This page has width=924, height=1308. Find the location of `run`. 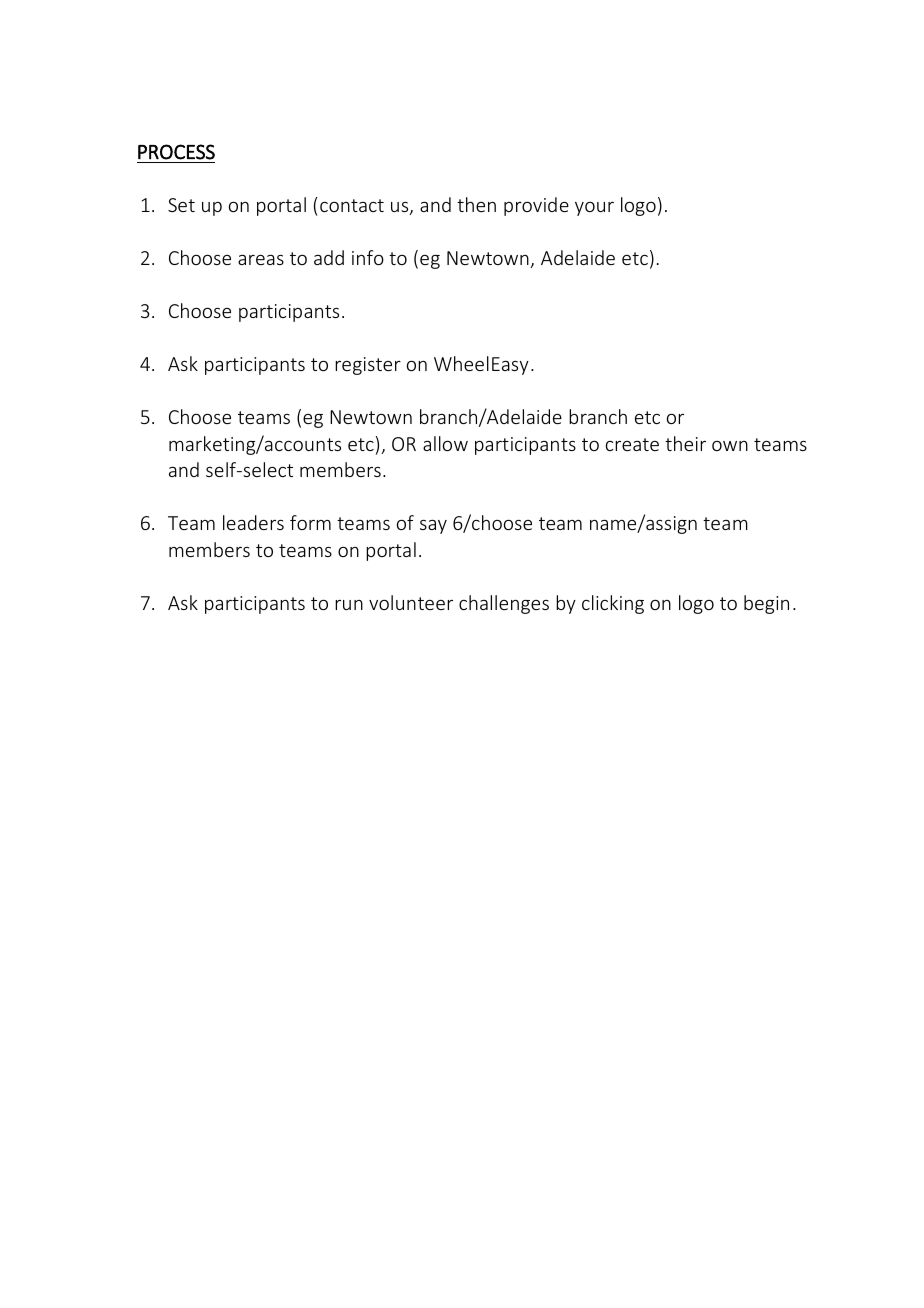

run is located at coordinates (349, 605).
